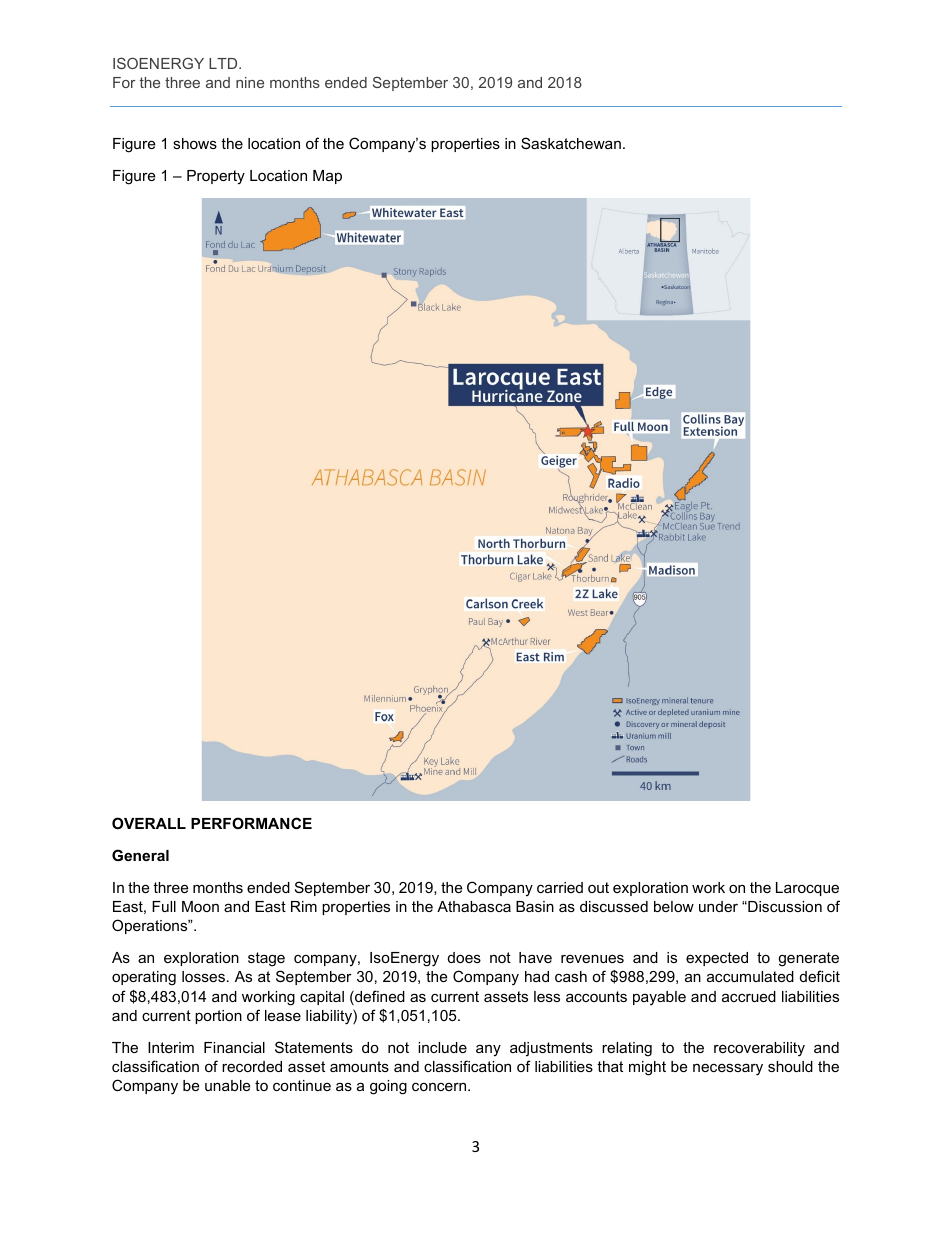 The image size is (952, 1233). Describe the element at coordinates (535, 906) in the page. I see `Basin` at that location.
